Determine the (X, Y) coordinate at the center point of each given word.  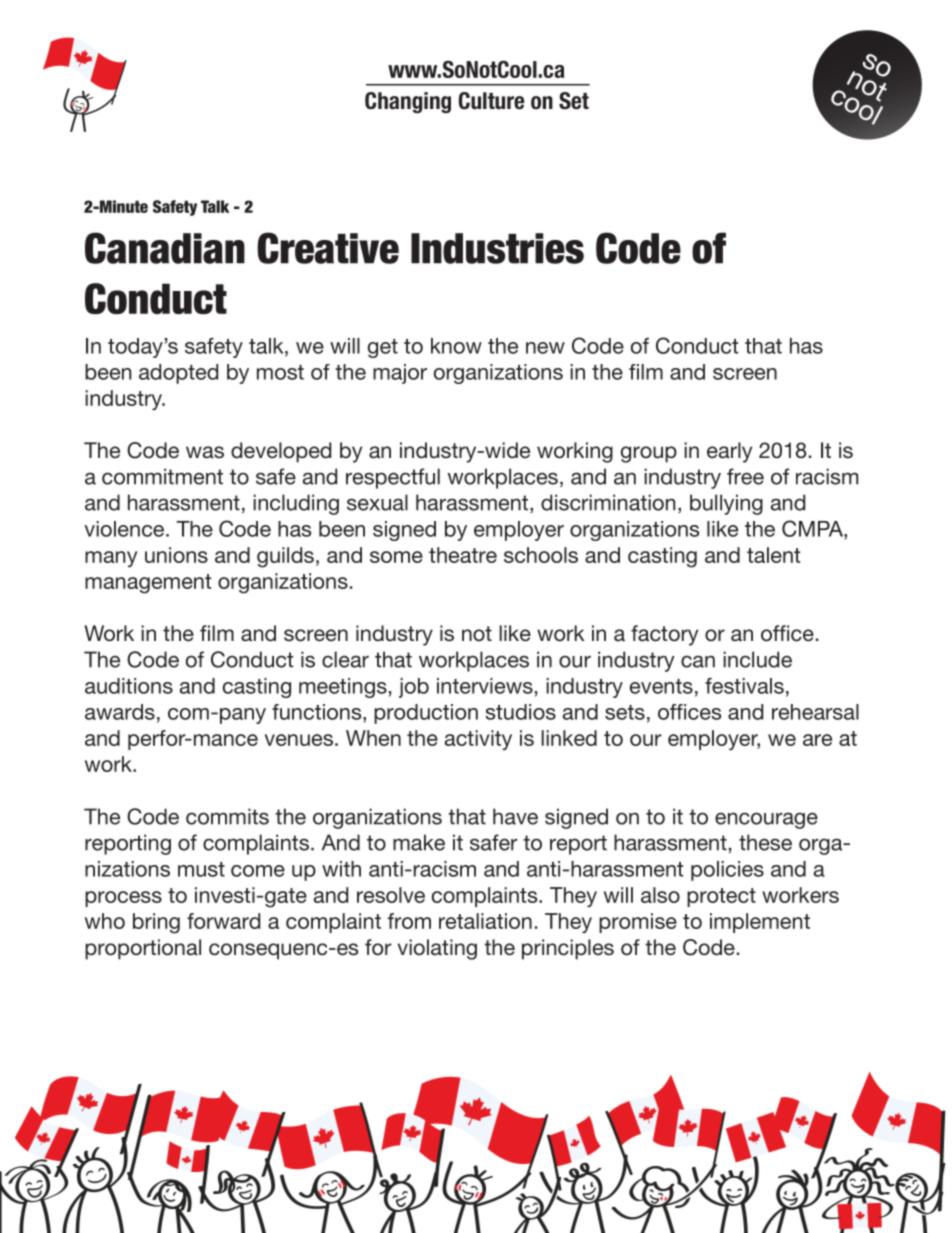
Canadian (165, 248)
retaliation (485, 921)
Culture (491, 101)
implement (760, 923)
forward (223, 921)
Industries (497, 248)
